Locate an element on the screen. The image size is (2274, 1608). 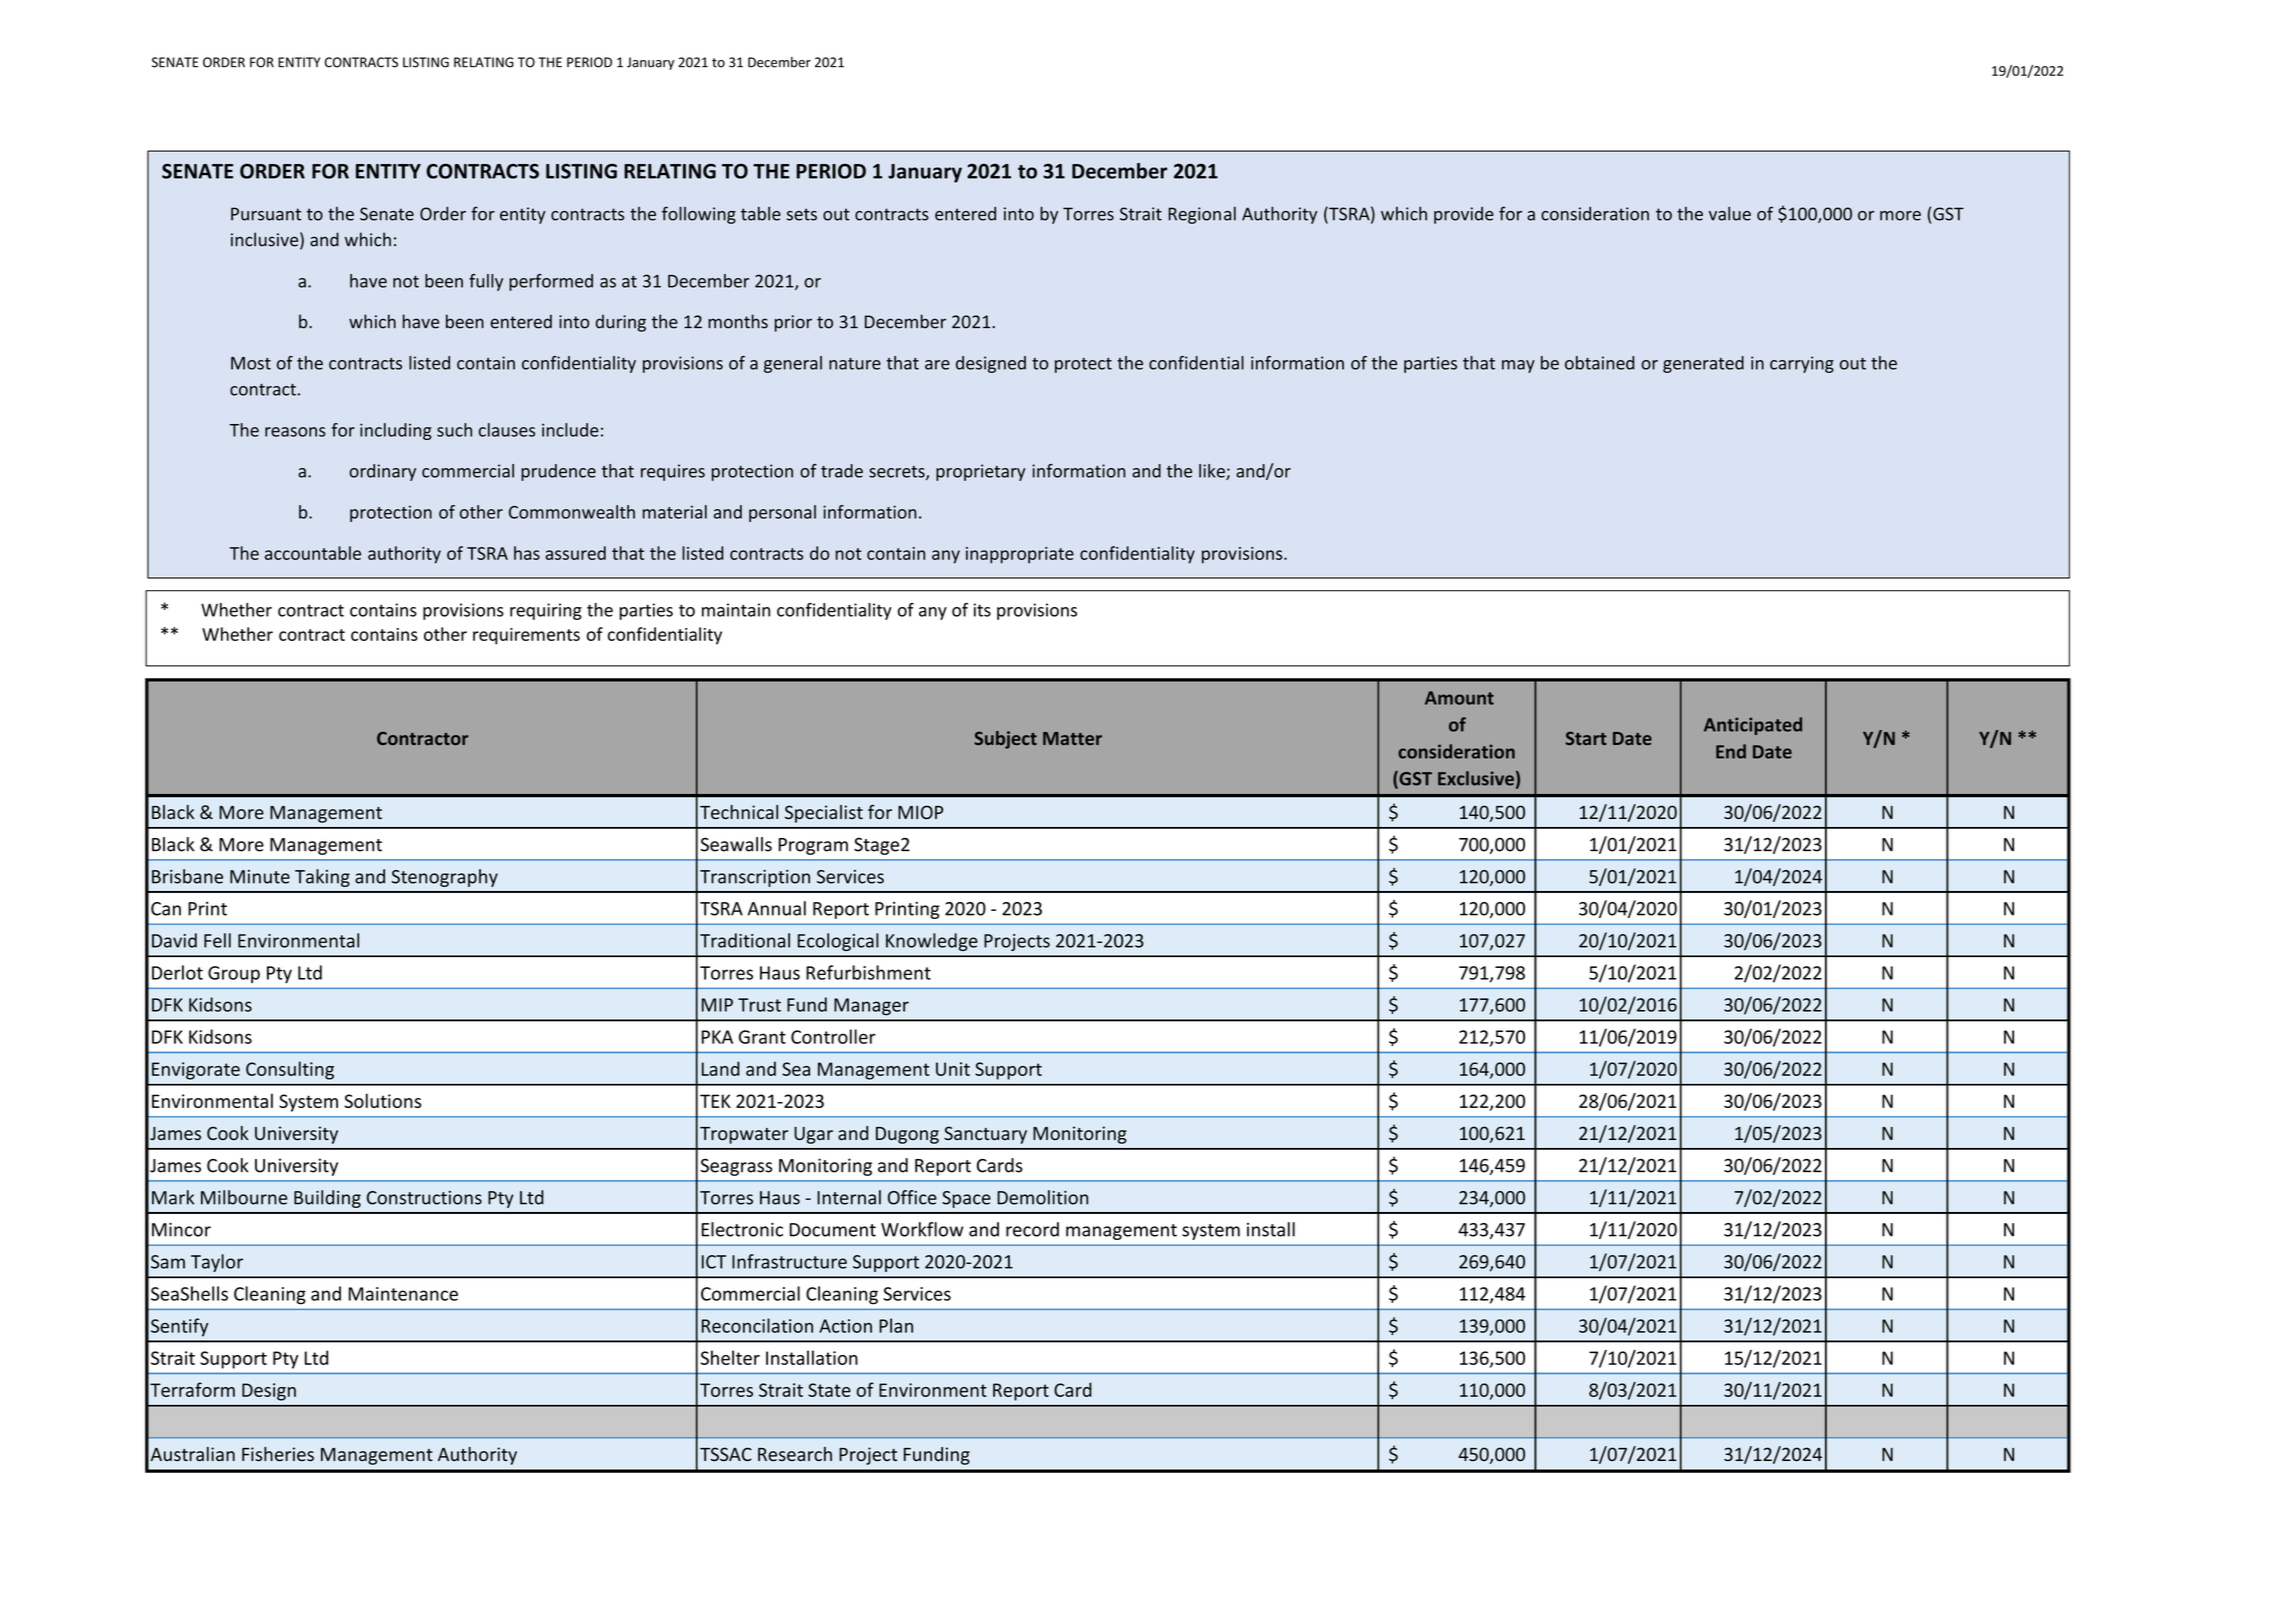
Demolition is located at coordinates (1042, 1197).
